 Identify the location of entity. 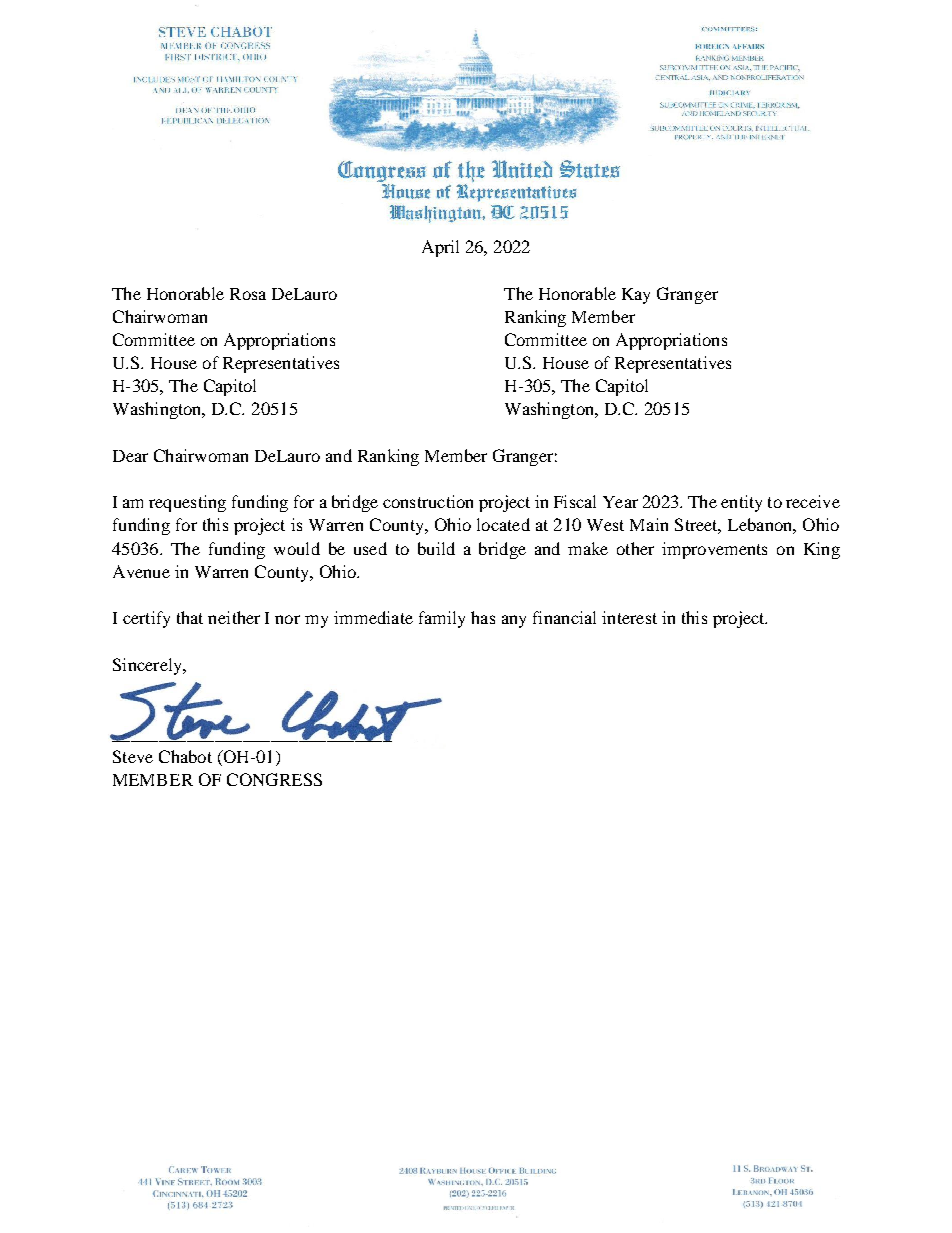
(741, 503).
